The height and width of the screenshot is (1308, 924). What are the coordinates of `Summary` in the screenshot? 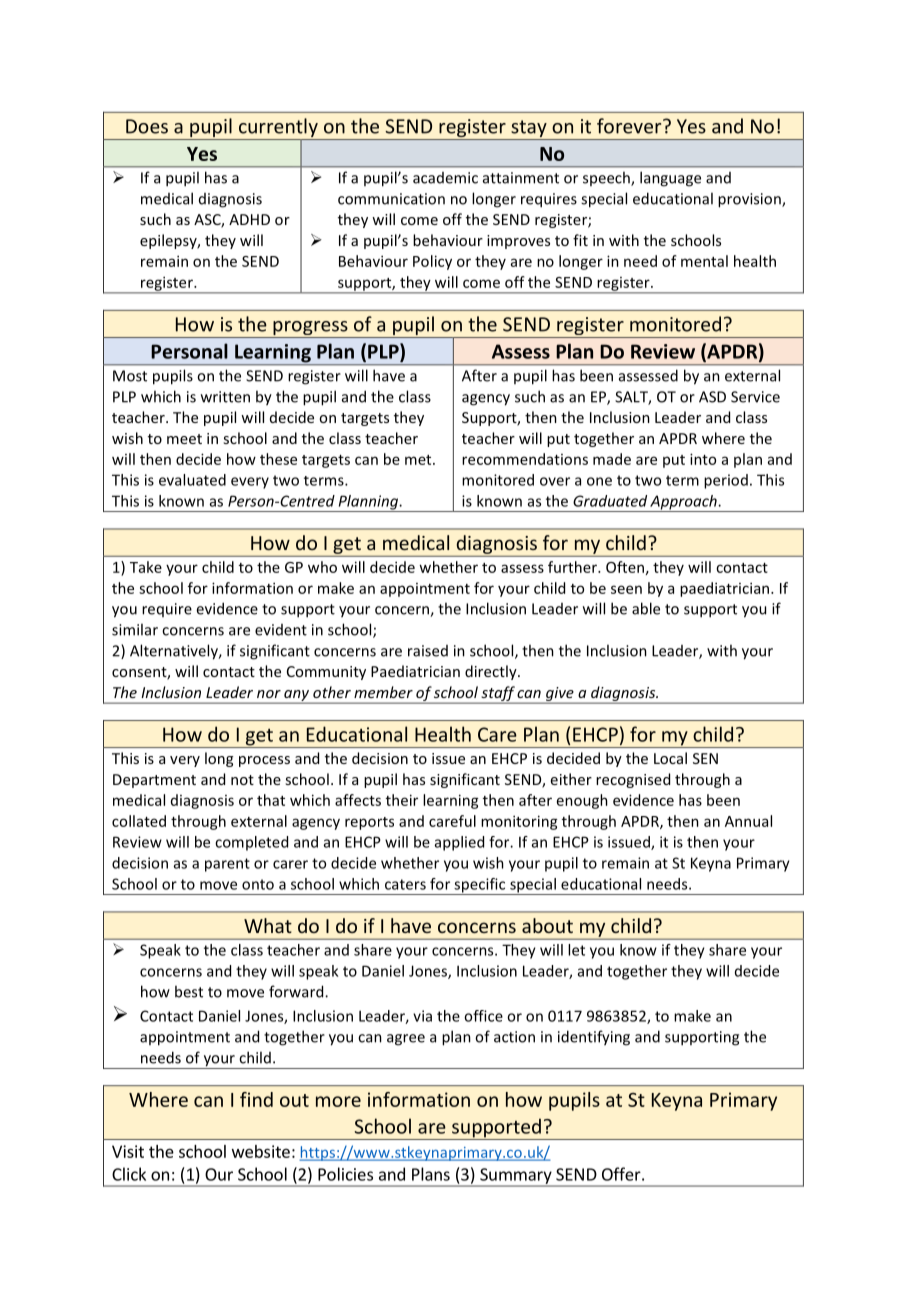 It's located at (516, 1177).
